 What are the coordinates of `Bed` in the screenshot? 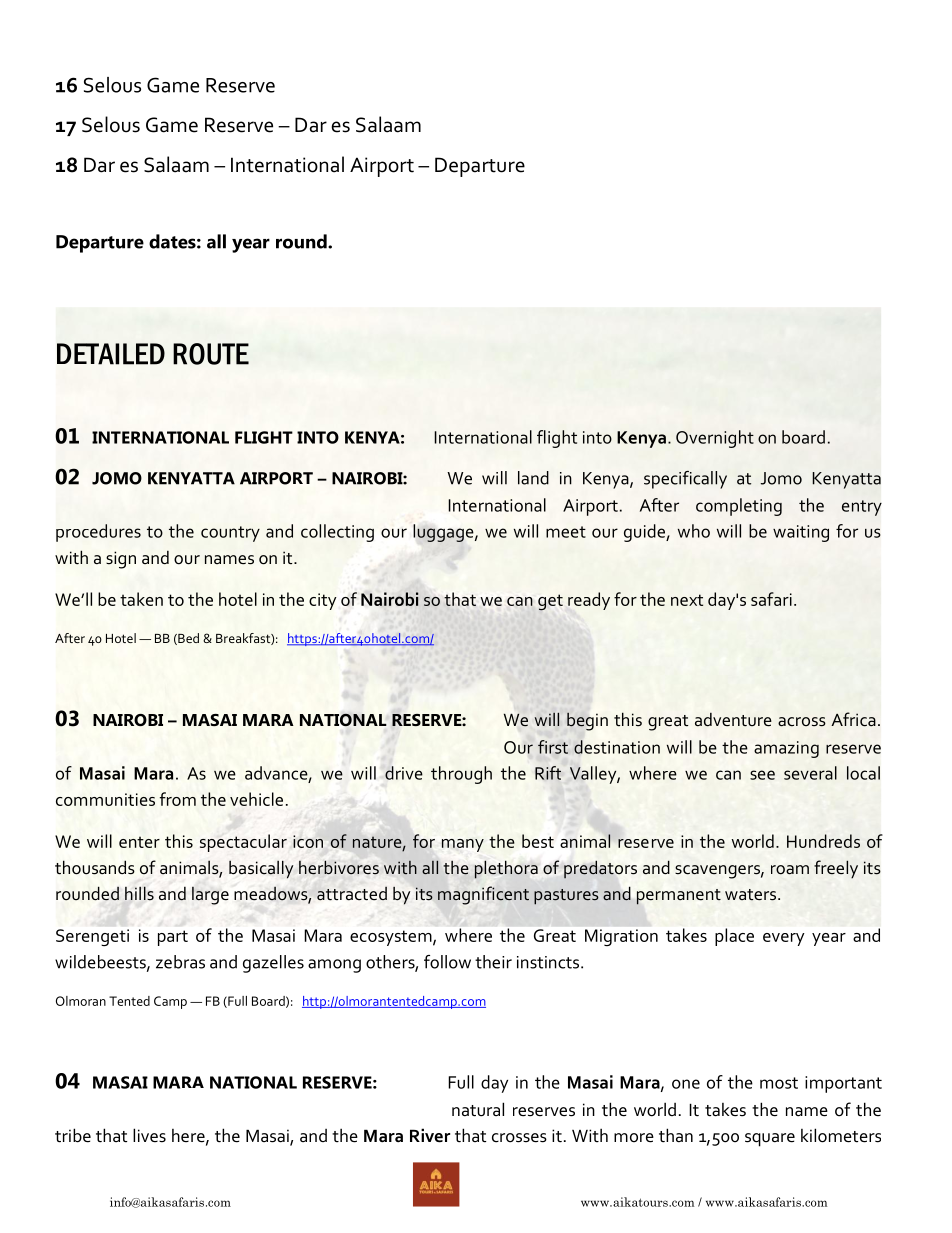 It's located at (187, 639).
